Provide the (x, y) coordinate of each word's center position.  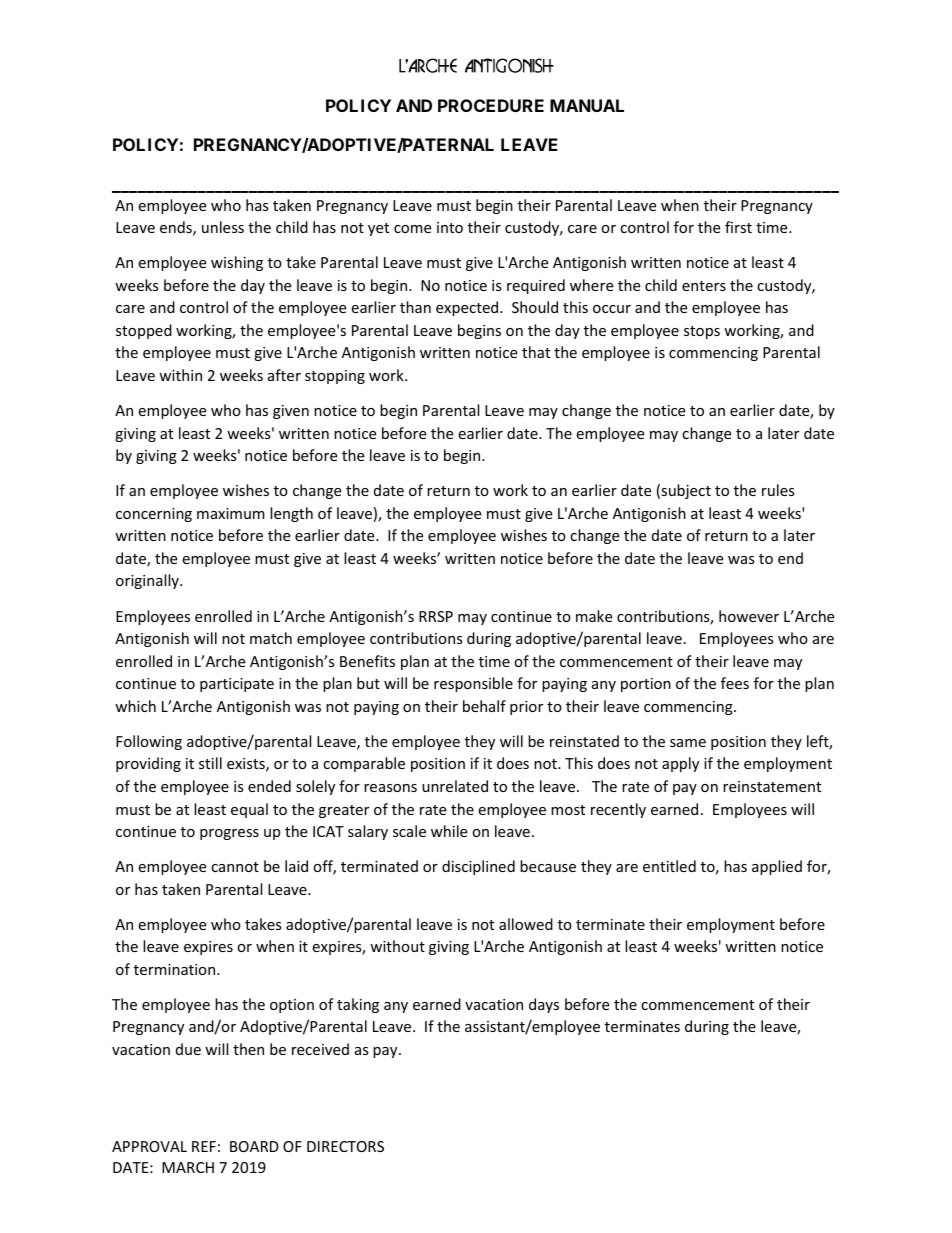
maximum (231, 513)
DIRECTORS (345, 1146)
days (544, 1005)
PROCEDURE (491, 105)
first (738, 227)
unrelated (455, 786)
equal (249, 810)
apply (680, 764)
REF (204, 1146)
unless (223, 227)
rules (778, 490)
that (536, 352)
